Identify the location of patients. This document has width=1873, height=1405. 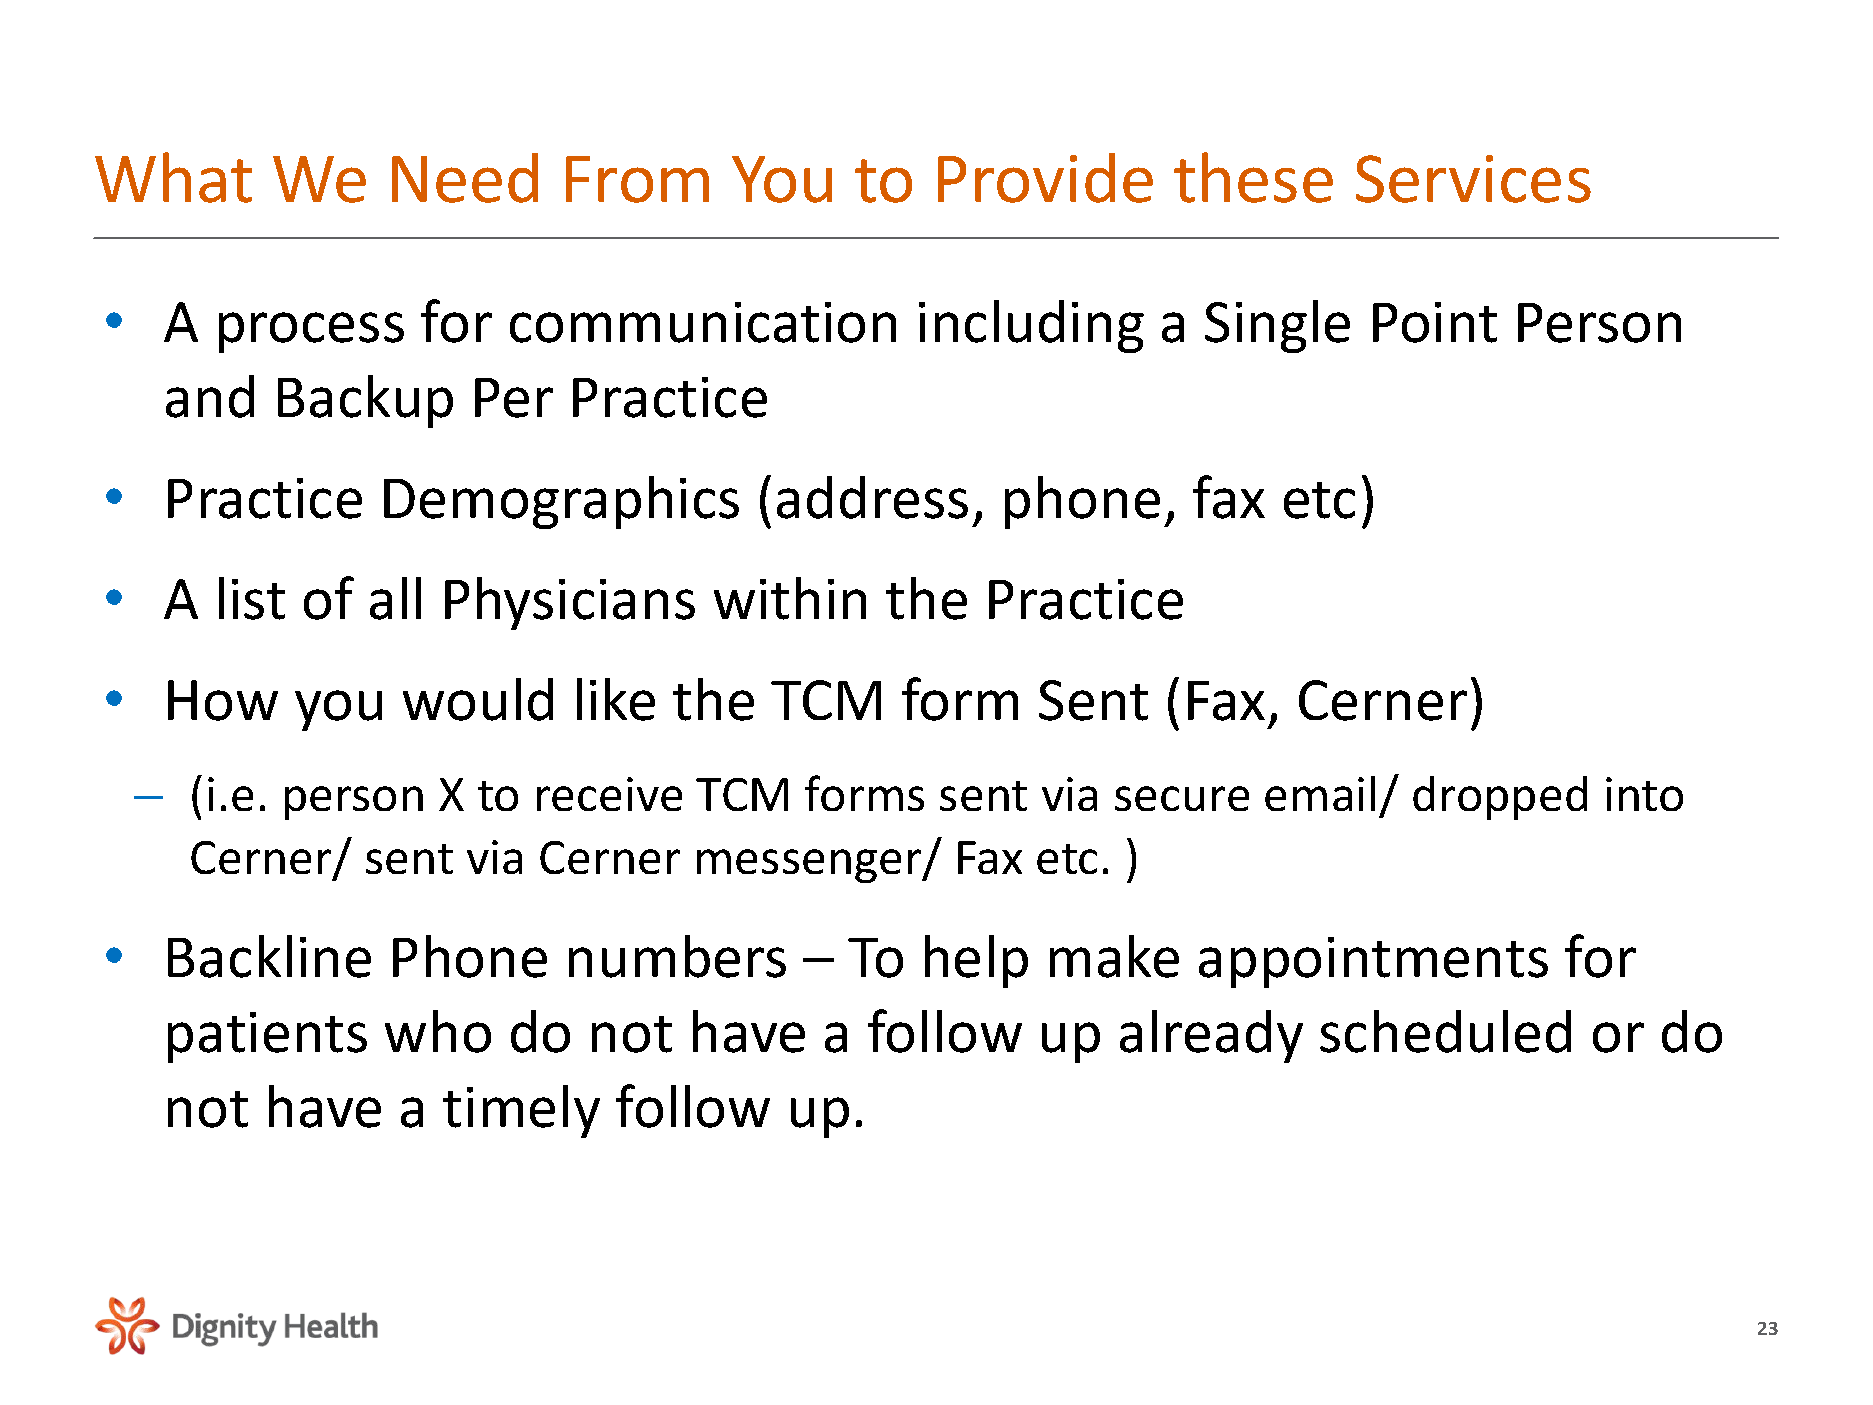
(267, 1037).
